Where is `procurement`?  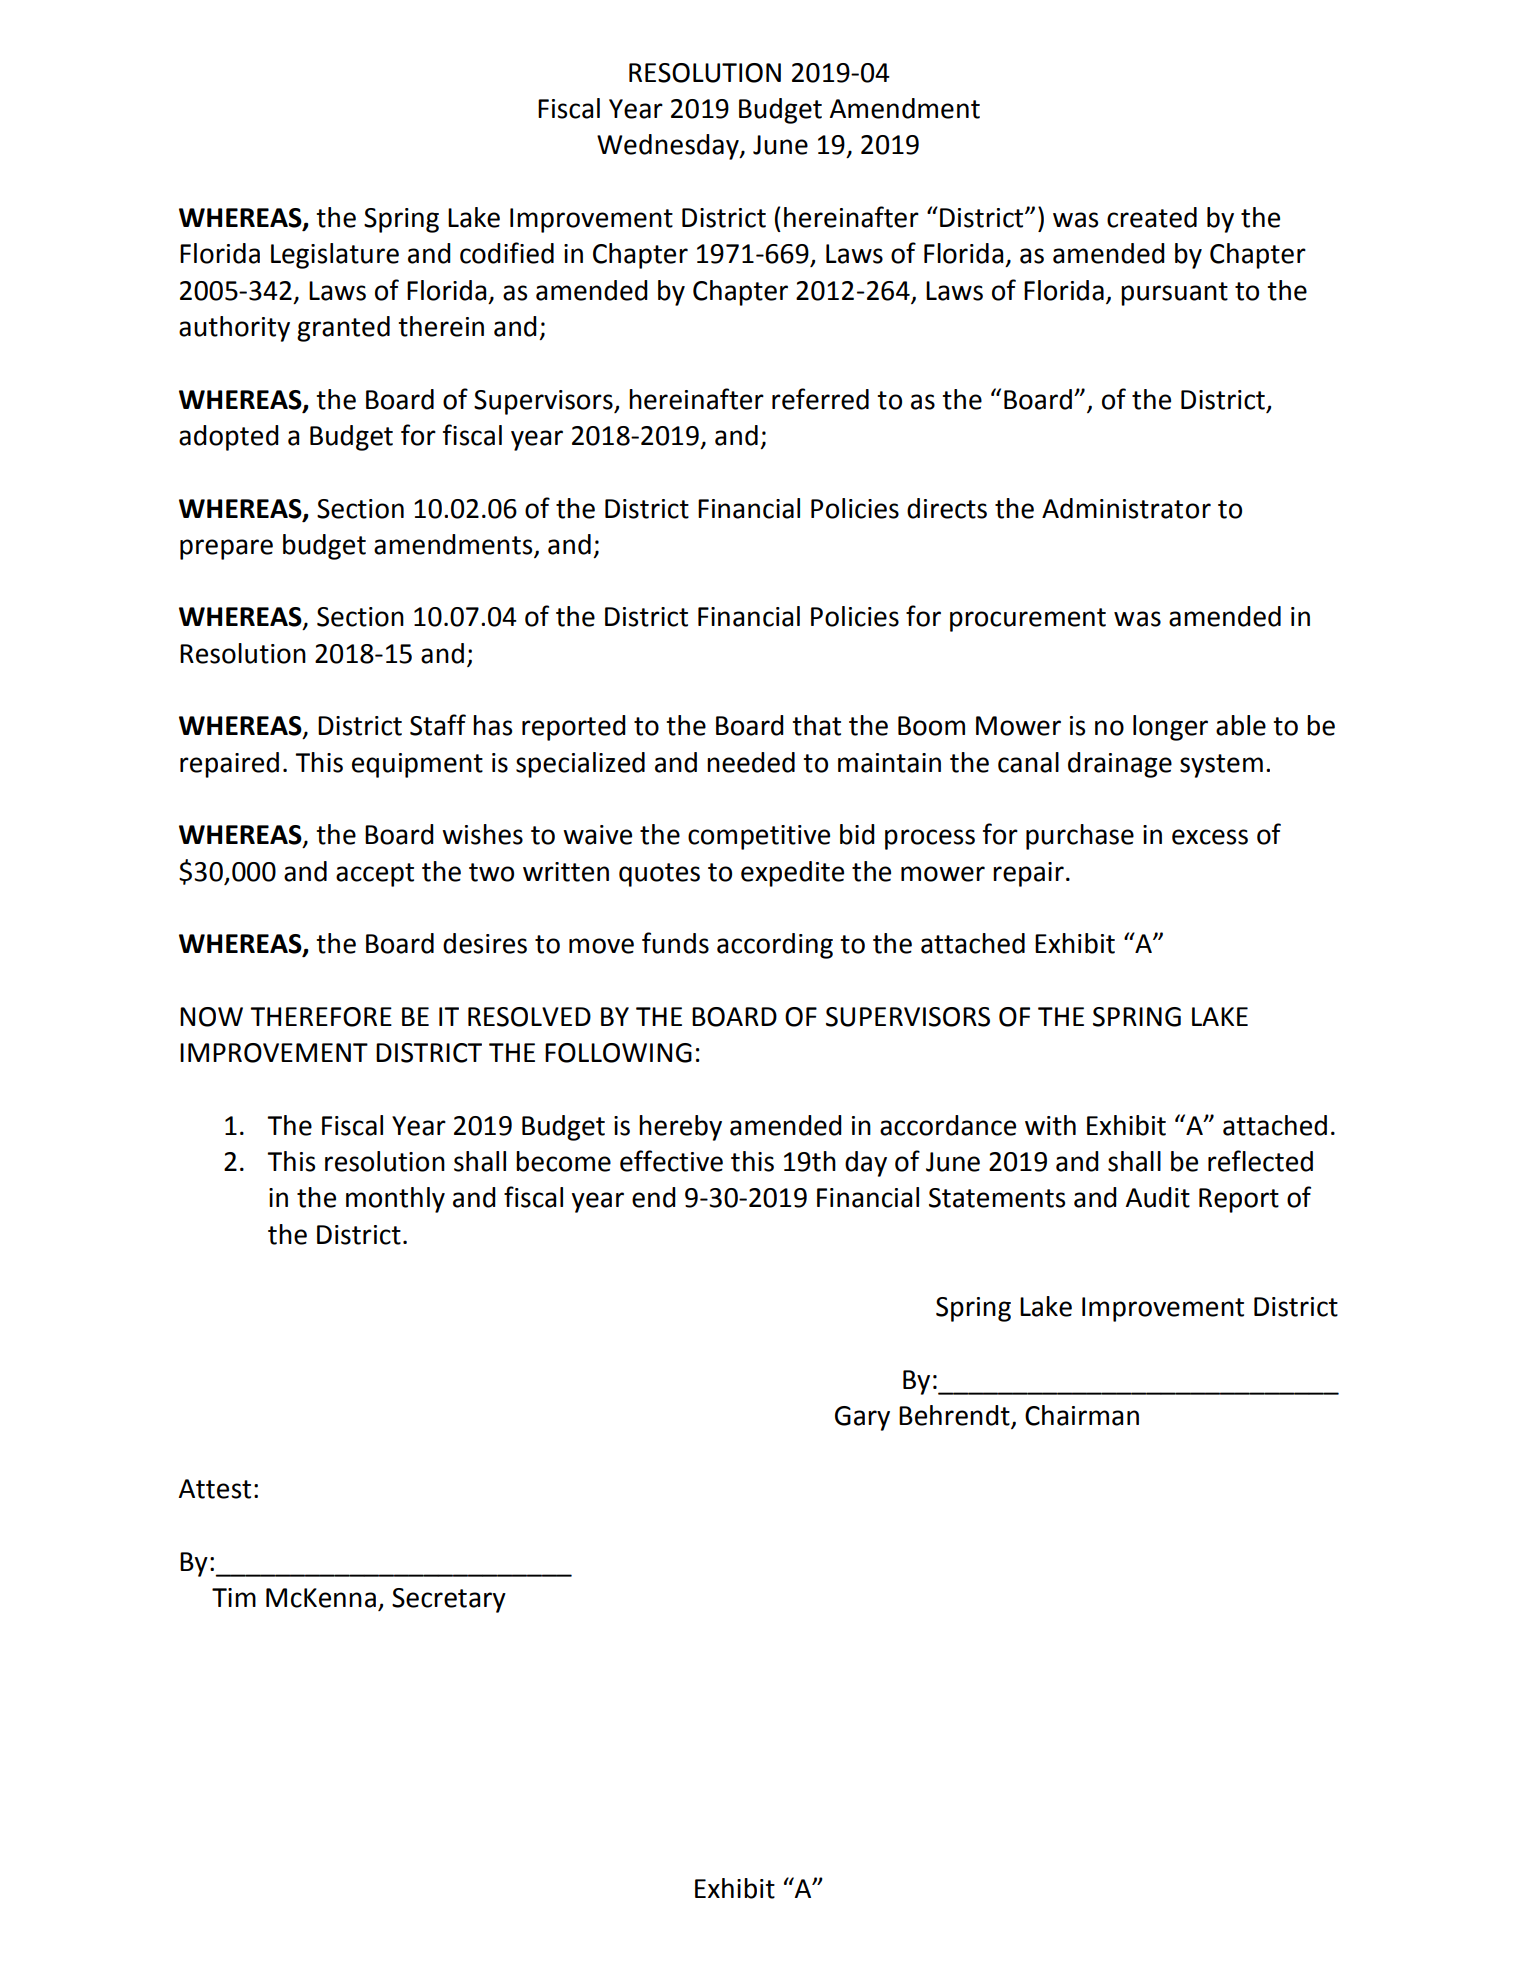
procurement is located at coordinates (1028, 620).
